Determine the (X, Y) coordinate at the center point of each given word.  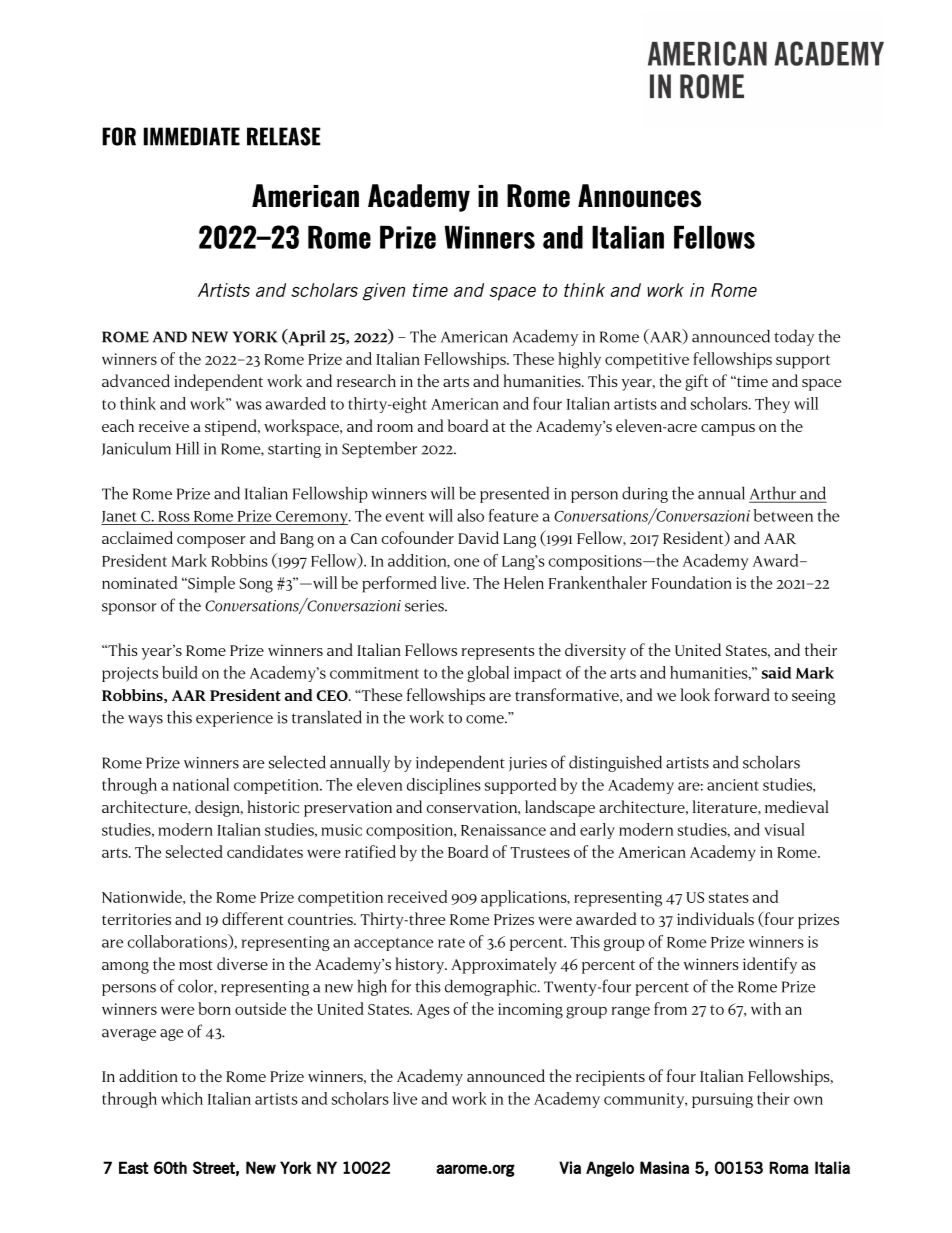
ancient (733, 785)
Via (570, 1167)
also (470, 515)
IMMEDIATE (192, 136)
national (201, 784)
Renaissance (503, 830)
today (794, 338)
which (182, 1098)
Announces (639, 196)
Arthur (774, 494)
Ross (174, 516)
